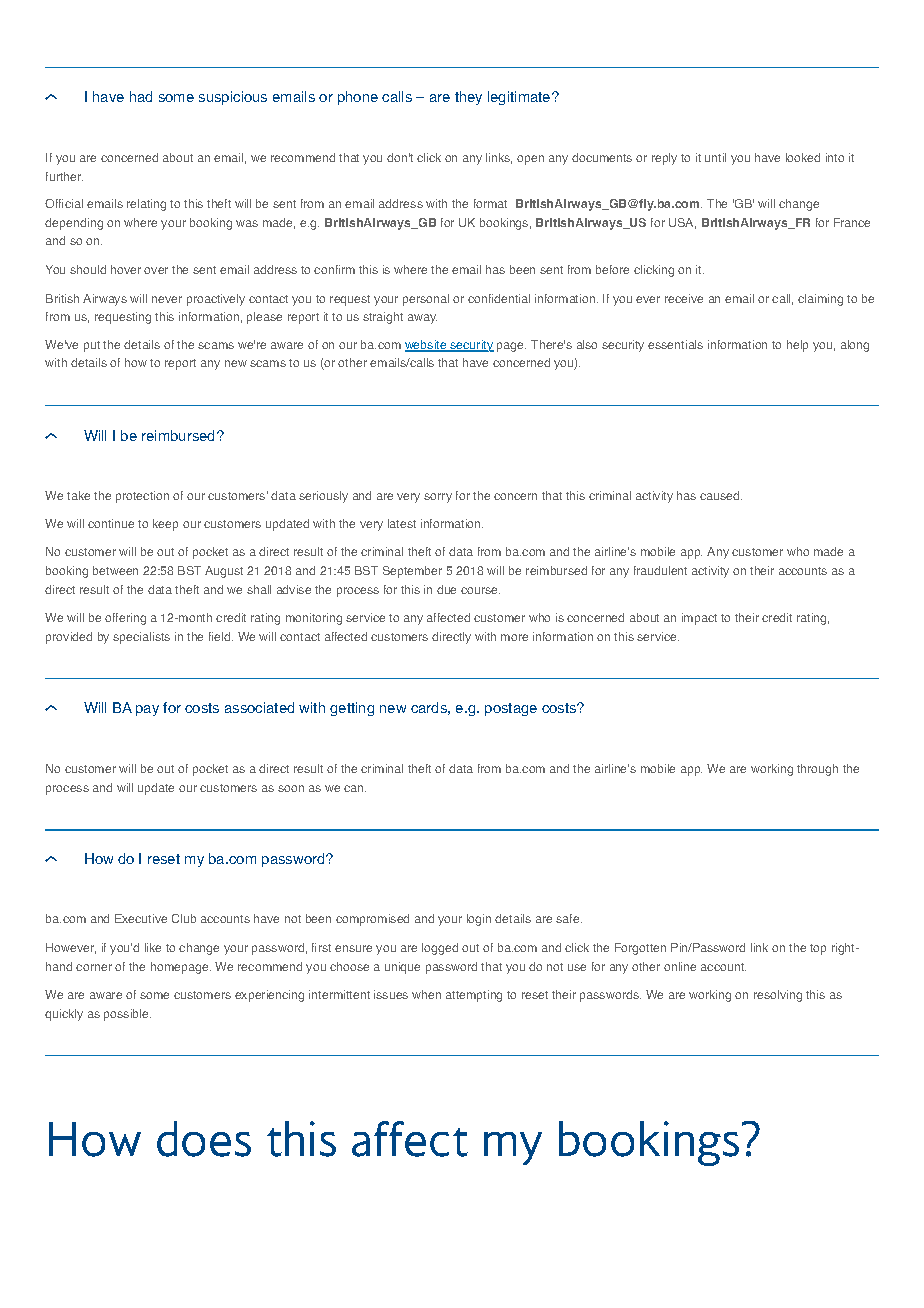  Describe the element at coordinates (778, 996) in the screenshot. I see `resolving` at that location.
